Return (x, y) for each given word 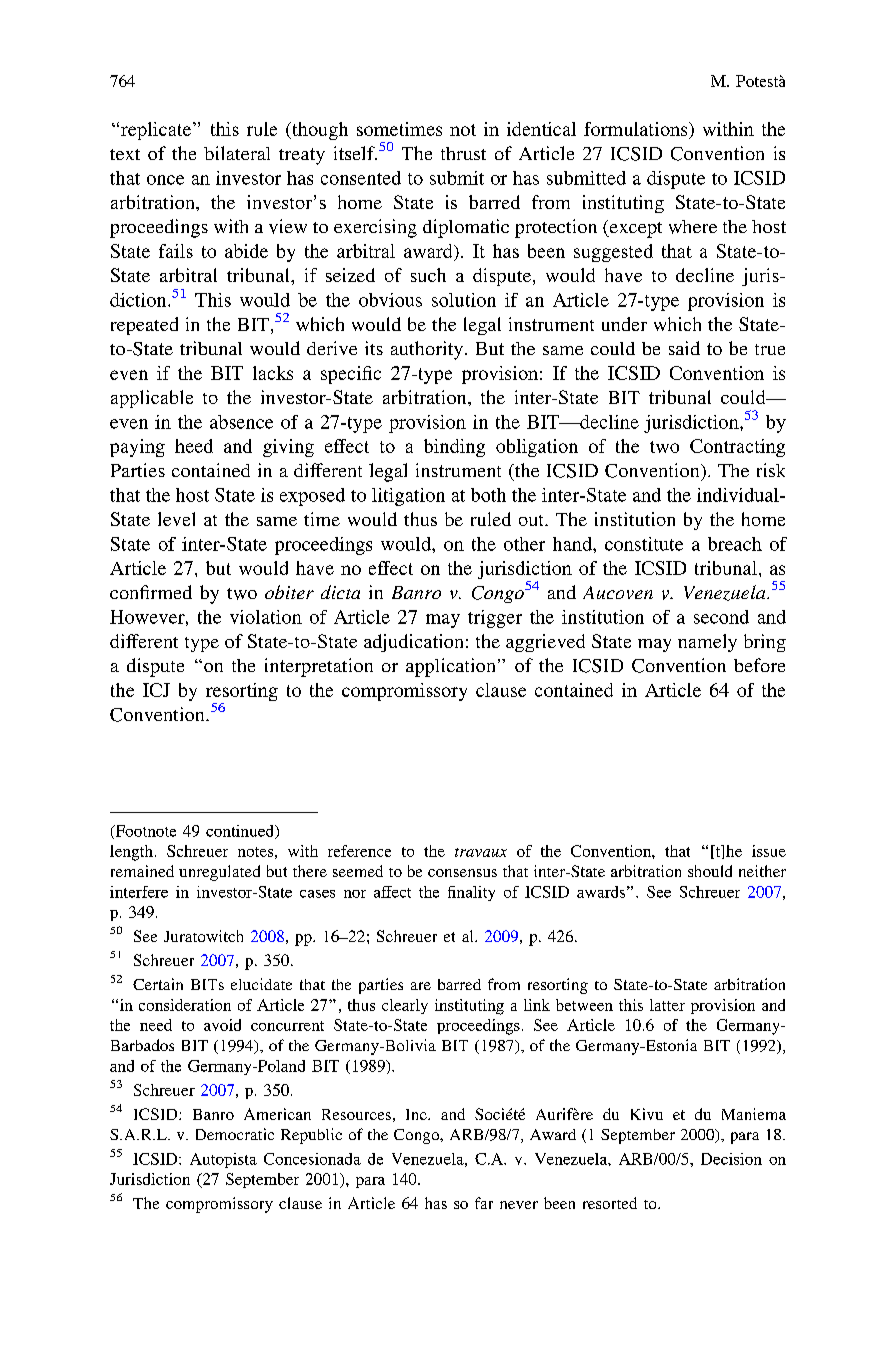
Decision (731, 1159)
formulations (637, 129)
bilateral (237, 153)
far (484, 1203)
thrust (463, 153)
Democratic (235, 1134)
